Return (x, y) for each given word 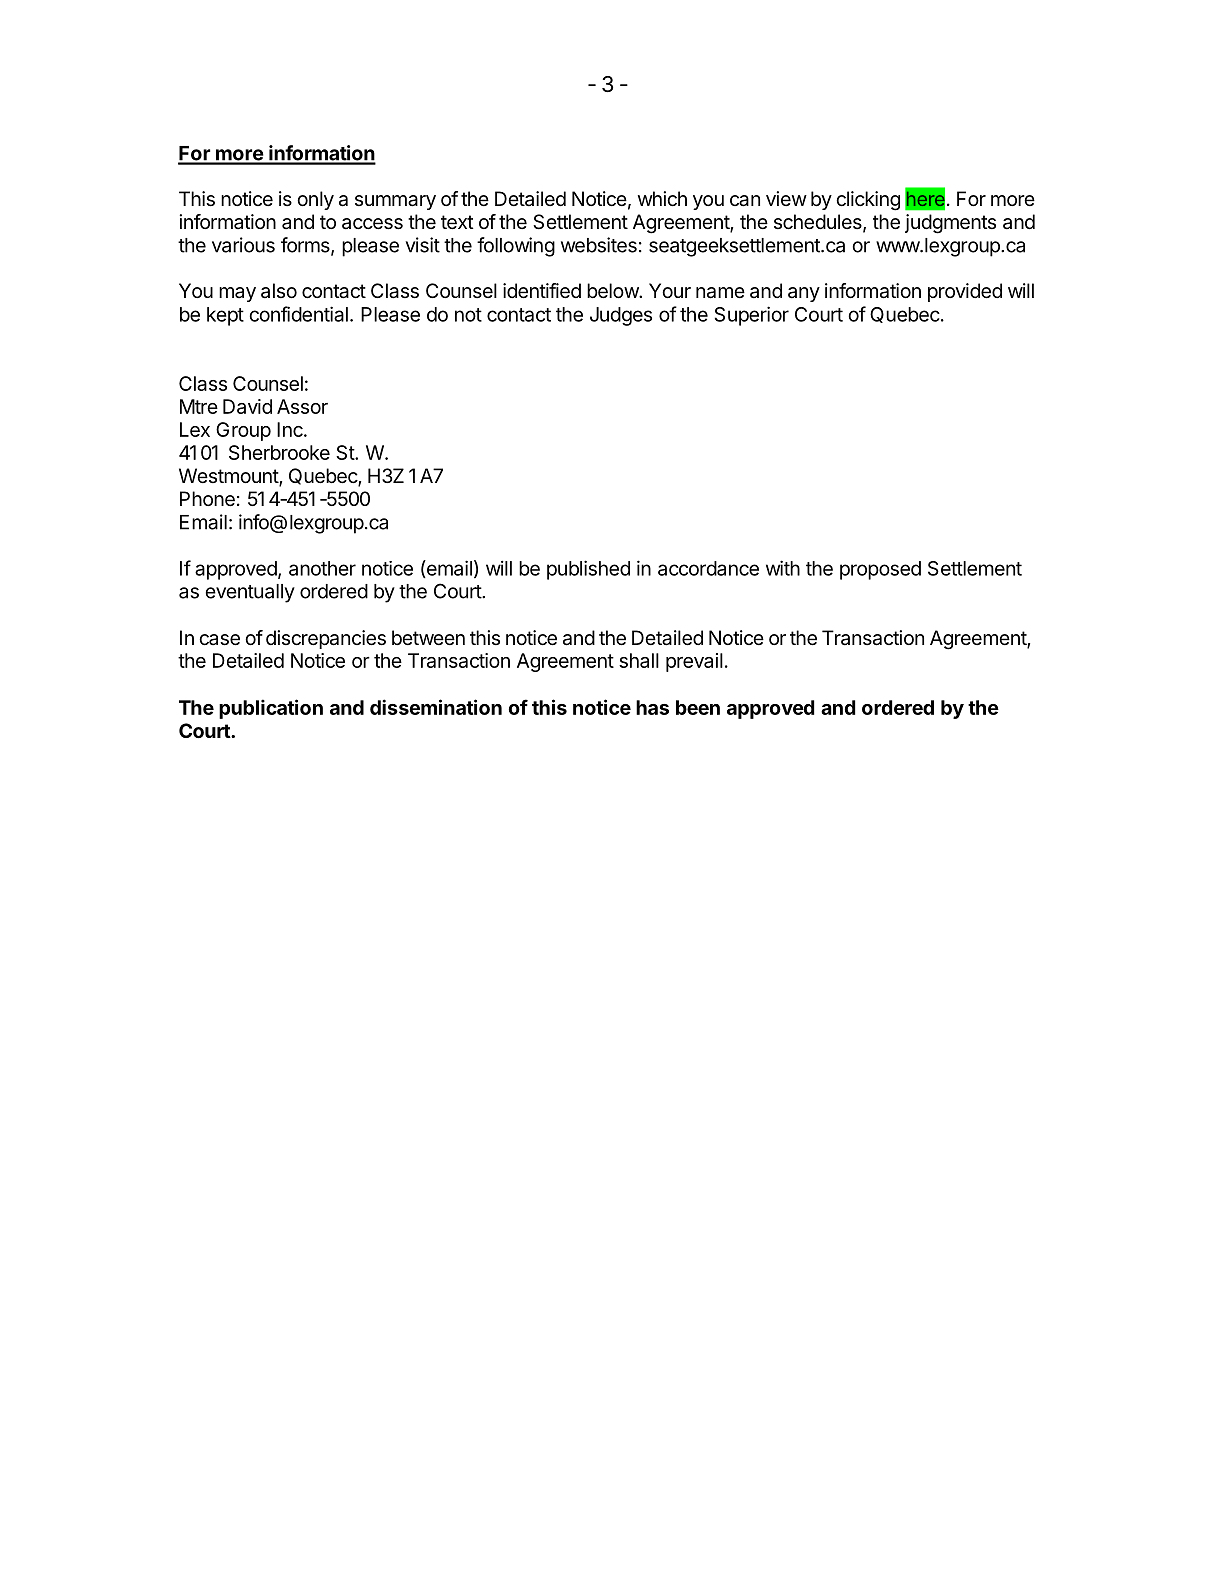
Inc (291, 429)
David (247, 406)
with (783, 568)
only (315, 200)
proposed (880, 570)
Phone (207, 499)
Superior (752, 316)
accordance (708, 568)
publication (271, 709)
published (588, 570)
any (804, 294)
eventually (250, 593)
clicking (868, 201)
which (662, 198)
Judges (621, 316)
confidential (298, 314)
